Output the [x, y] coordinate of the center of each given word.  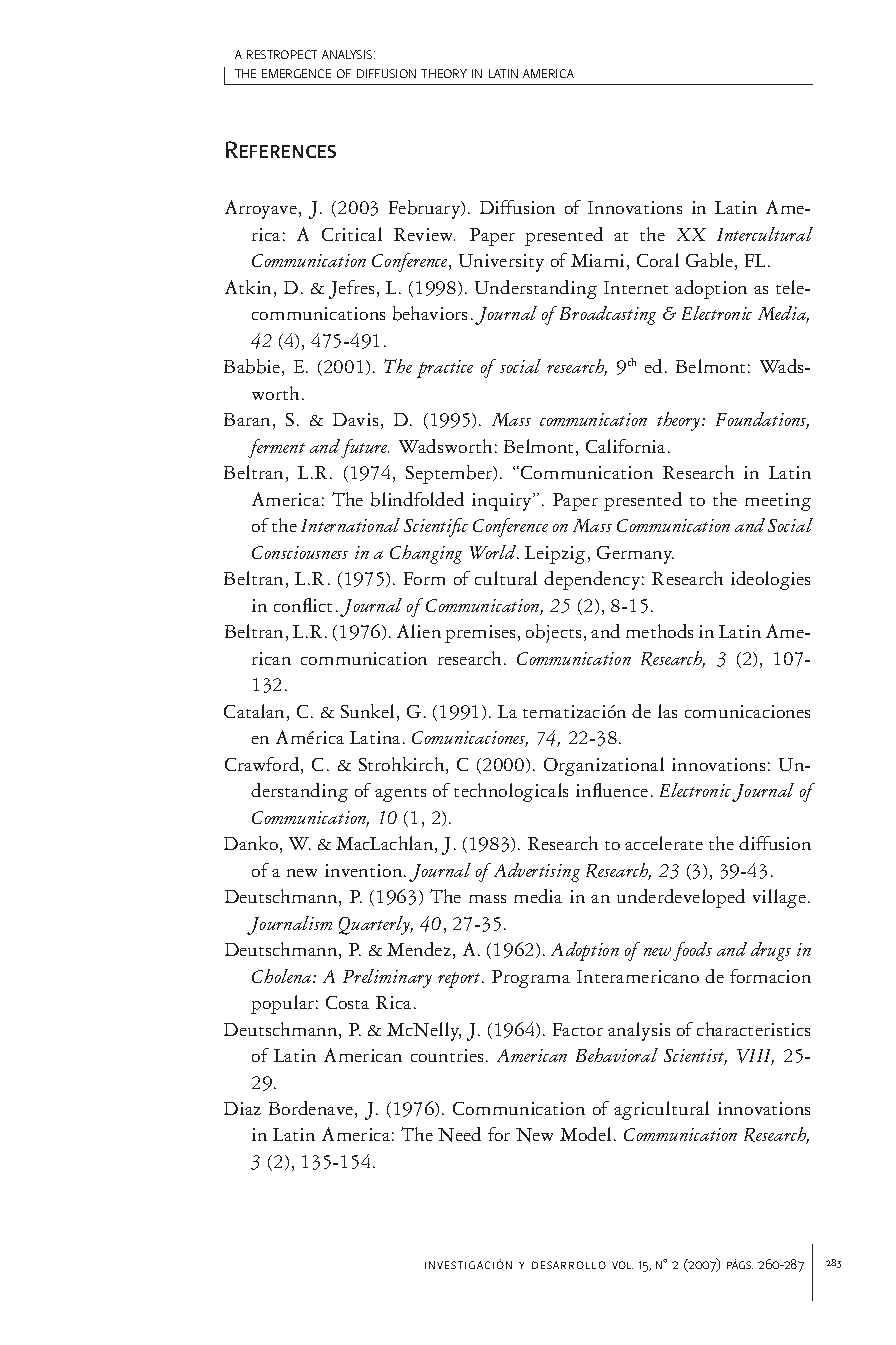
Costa [347, 1002]
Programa [531, 979]
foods [692, 951]
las [667, 711]
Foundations [762, 420]
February [426, 209]
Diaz [242, 1108]
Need [459, 1134]
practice [445, 369]
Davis [355, 419]
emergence [296, 73]
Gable [711, 261]
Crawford [263, 765]
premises [480, 634]
